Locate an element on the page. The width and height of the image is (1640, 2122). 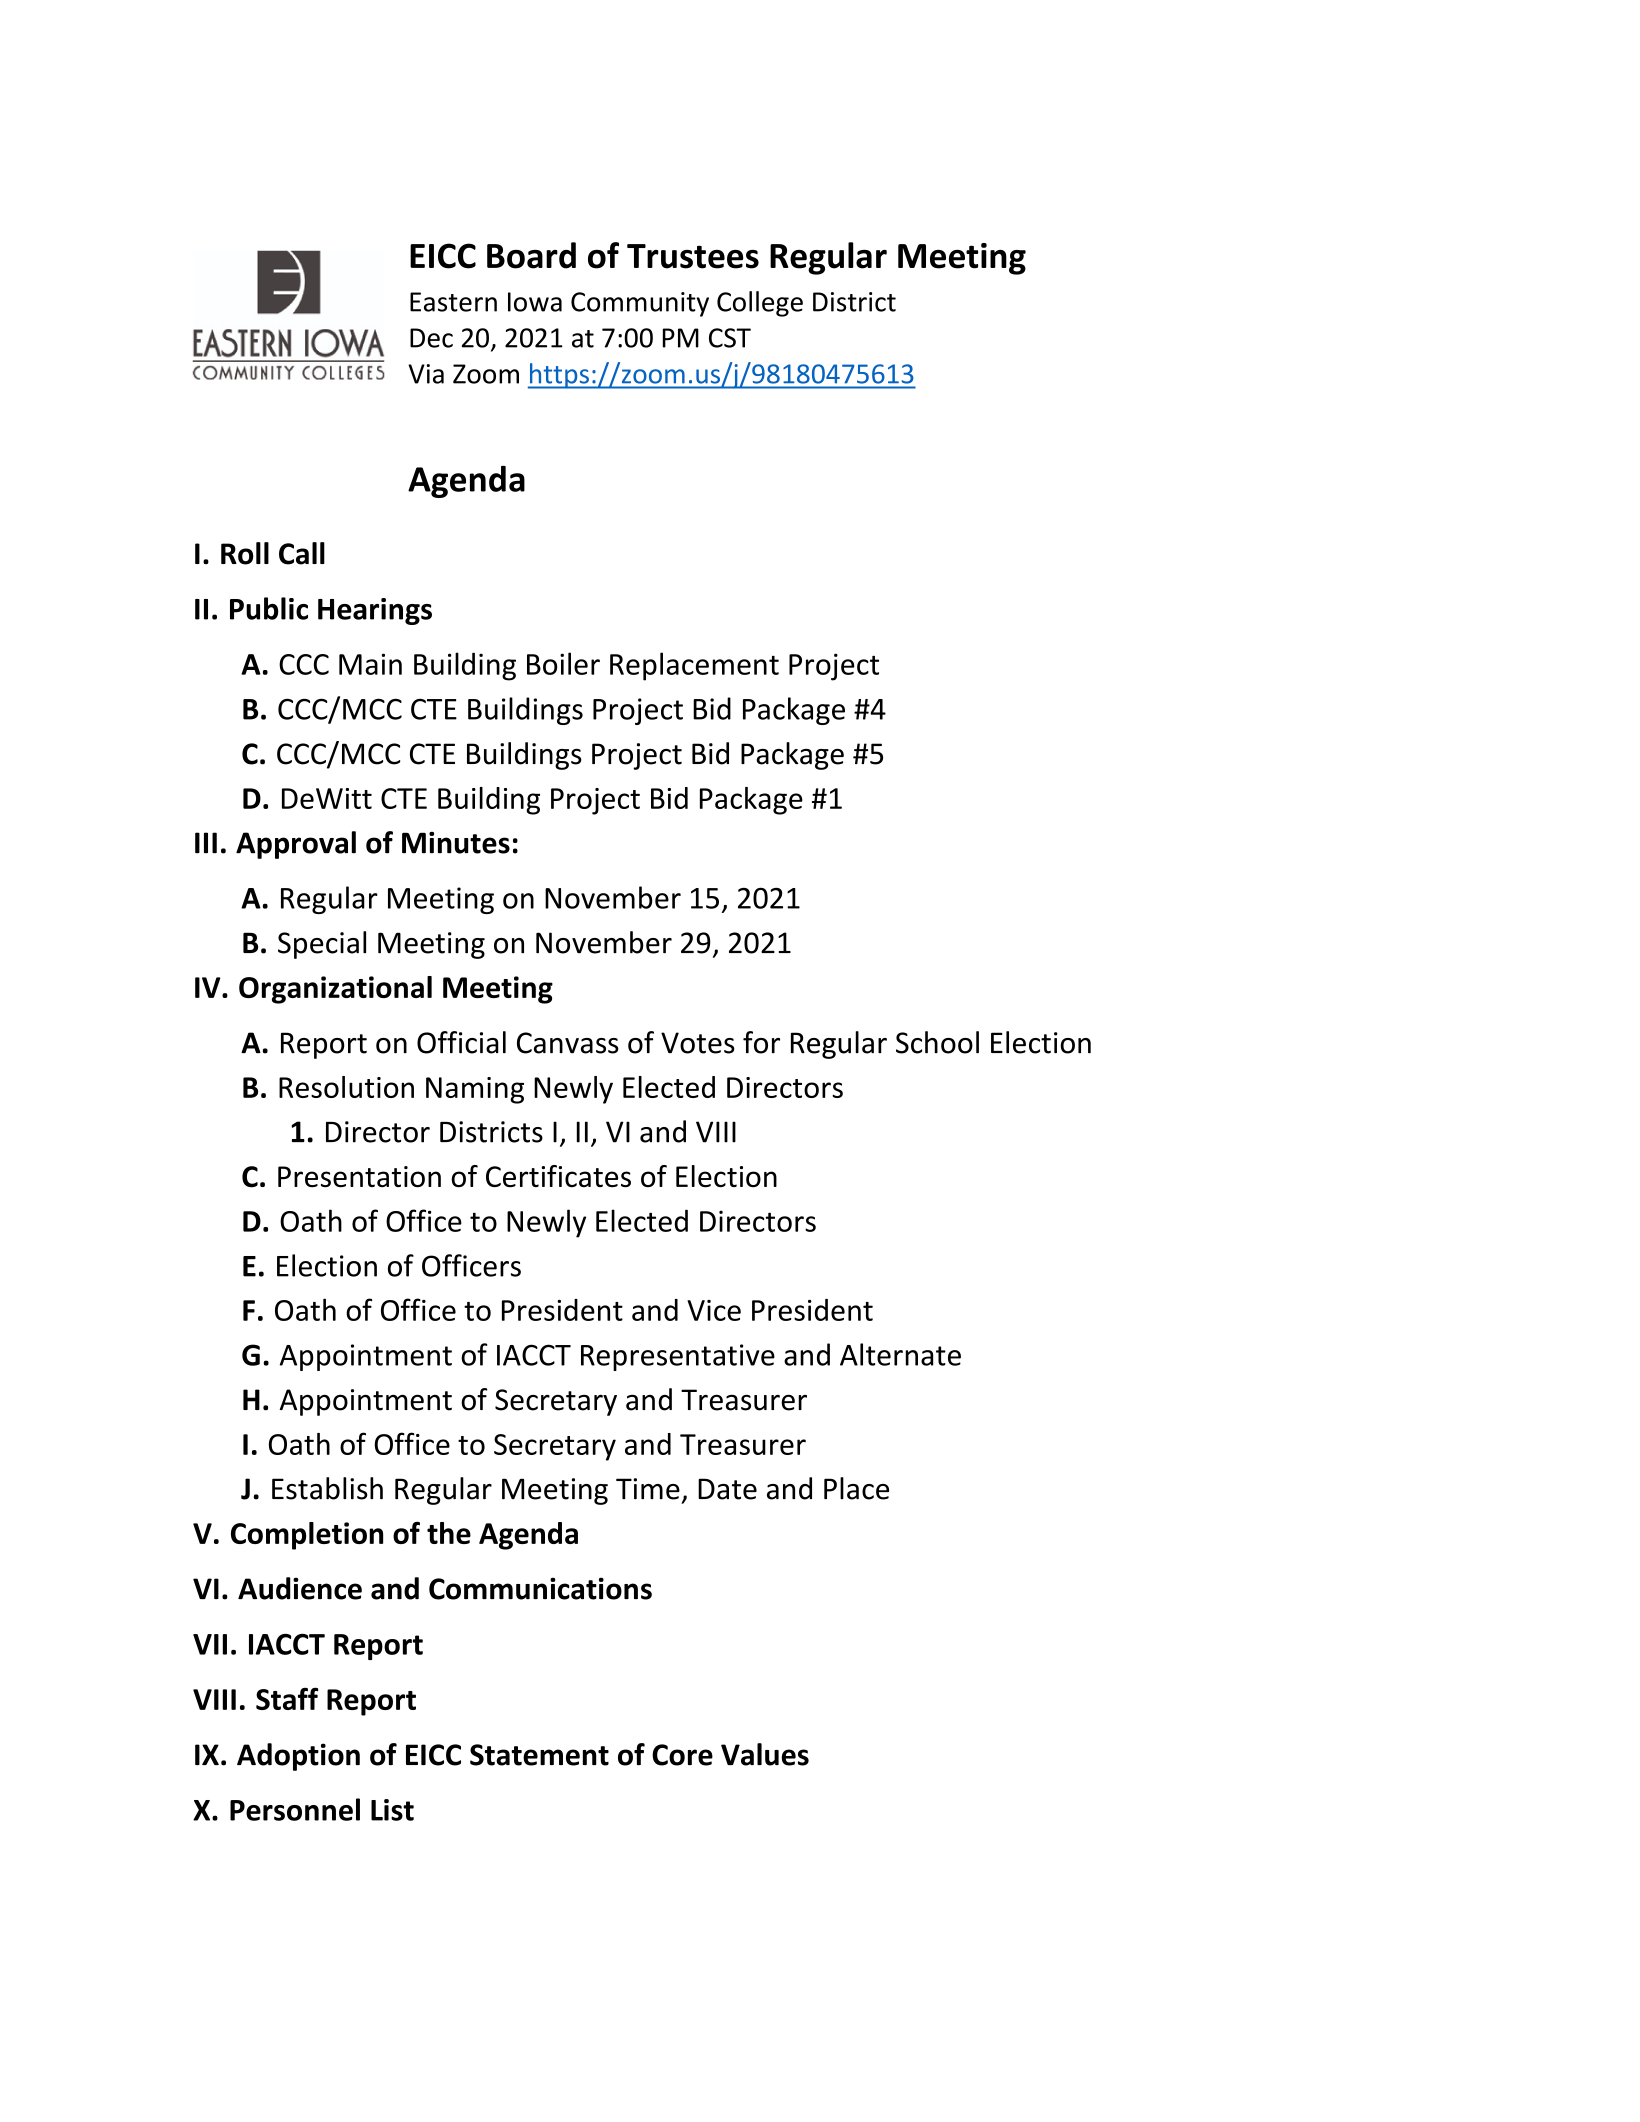
Organizational is located at coordinates (335, 990).
